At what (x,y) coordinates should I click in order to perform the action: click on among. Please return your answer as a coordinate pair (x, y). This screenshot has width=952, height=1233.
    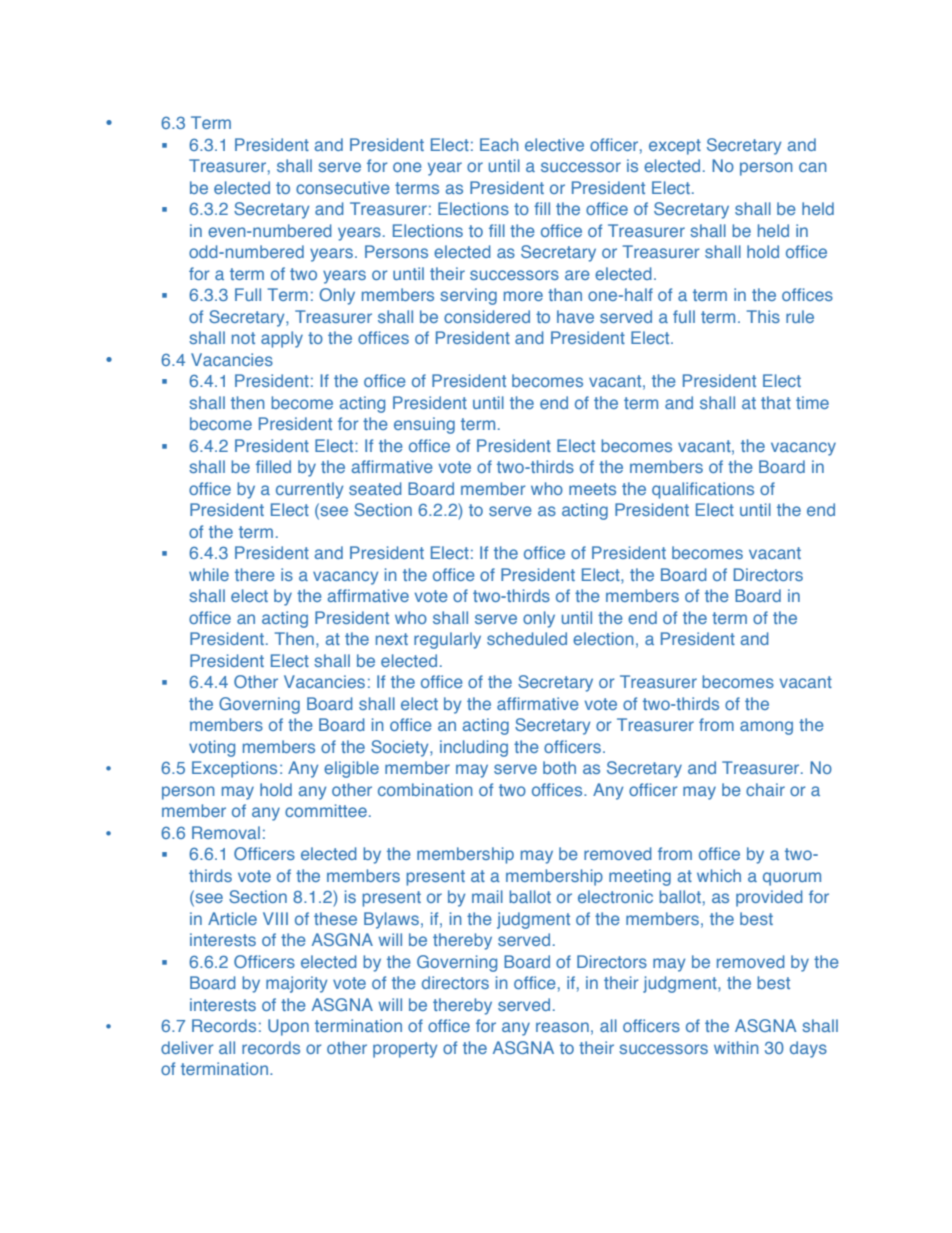
    Looking at the image, I should click on (766, 728).
